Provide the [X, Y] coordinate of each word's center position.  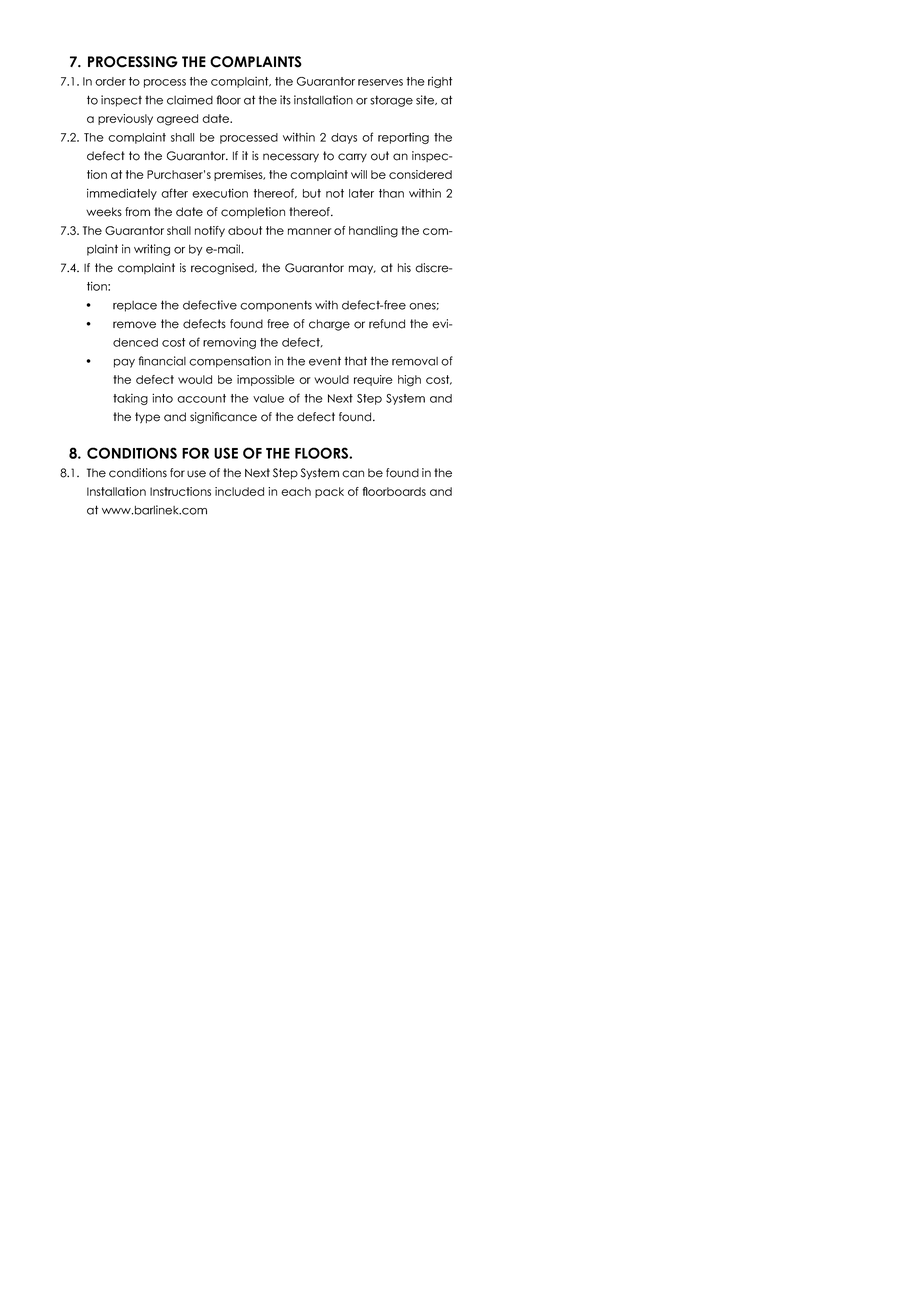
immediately [122, 194]
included [239, 491]
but [312, 193]
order [110, 81]
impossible [266, 380]
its [285, 100]
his [404, 268]
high [409, 381]
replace [135, 306]
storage [391, 101]
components [276, 306]
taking [130, 399]
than [391, 193]
